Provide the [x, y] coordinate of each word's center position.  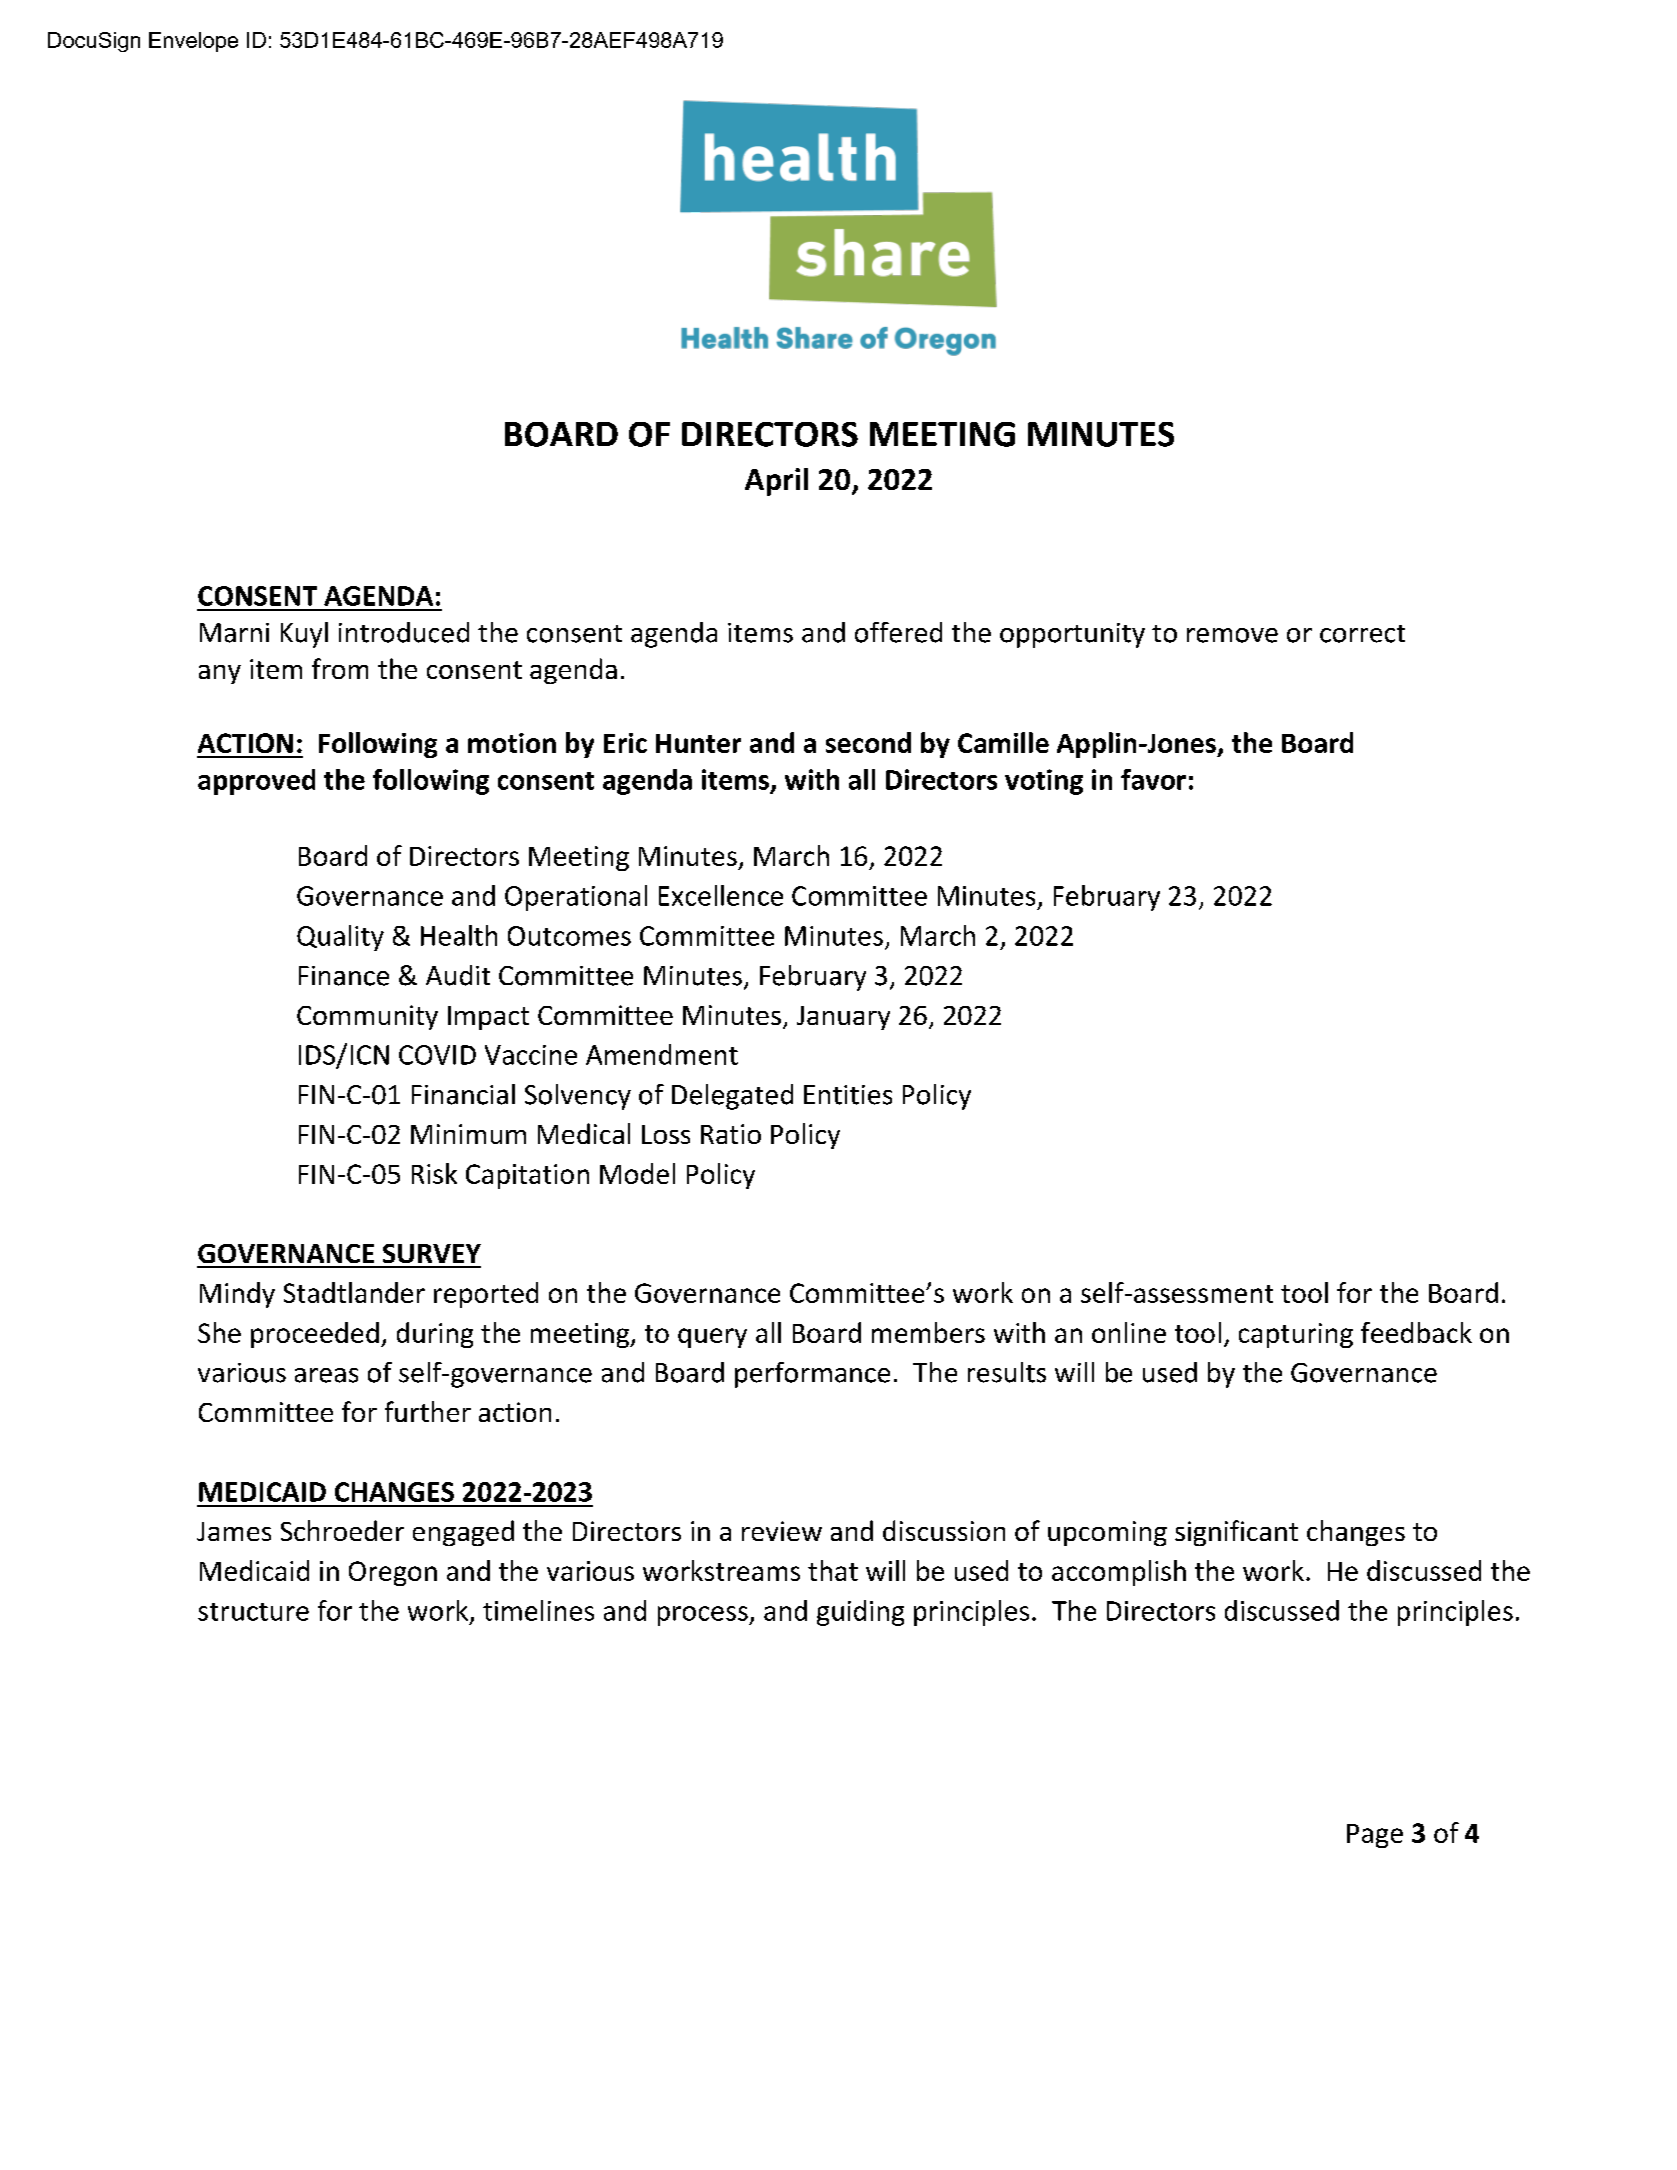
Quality [340, 938]
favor [1153, 779]
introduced [404, 632]
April [776, 482]
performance [812, 1375]
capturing [1296, 1335]
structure [253, 1612]
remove [1232, 635]
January [843, 1018]
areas [326, 1375]
